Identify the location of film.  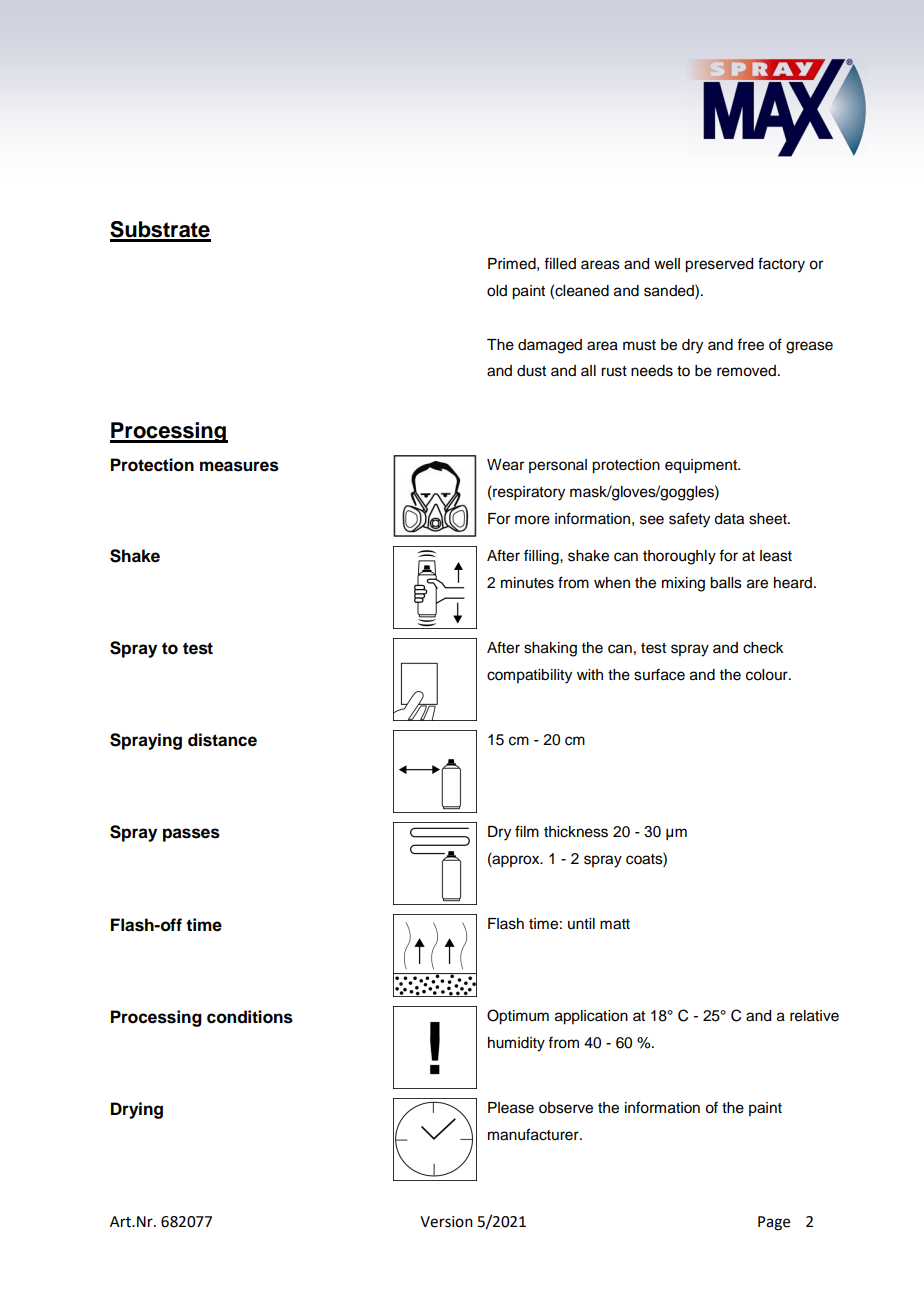
(527, 831).
